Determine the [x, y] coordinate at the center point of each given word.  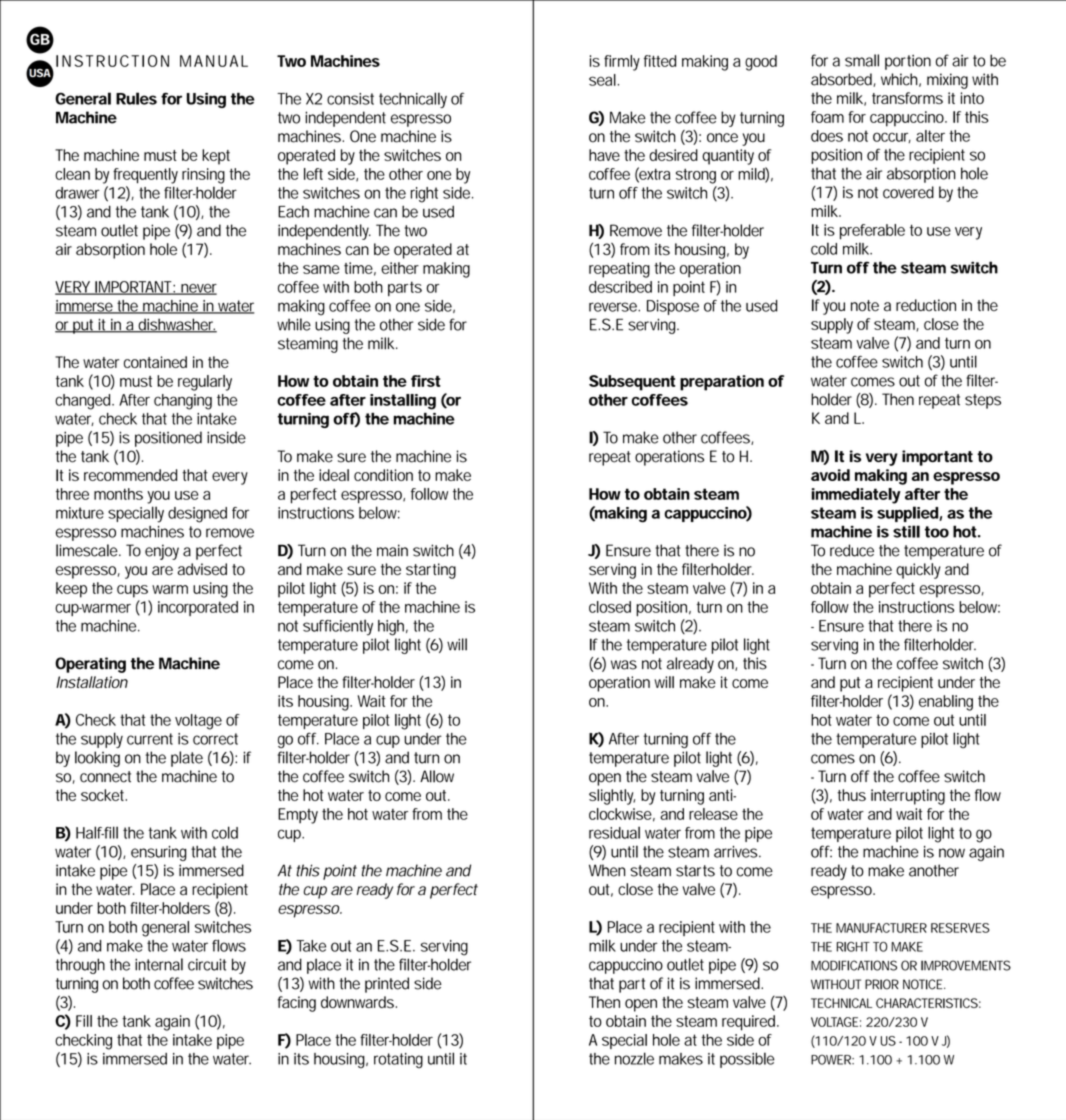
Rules [136, 98]
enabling [946, 703]
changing [183, 402]
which [899, 79]
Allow [437, 776]
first [426, 381]
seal [602, 80]
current [150, 739]
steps [983, 401]
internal [159, 964]
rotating [398, 1061]
